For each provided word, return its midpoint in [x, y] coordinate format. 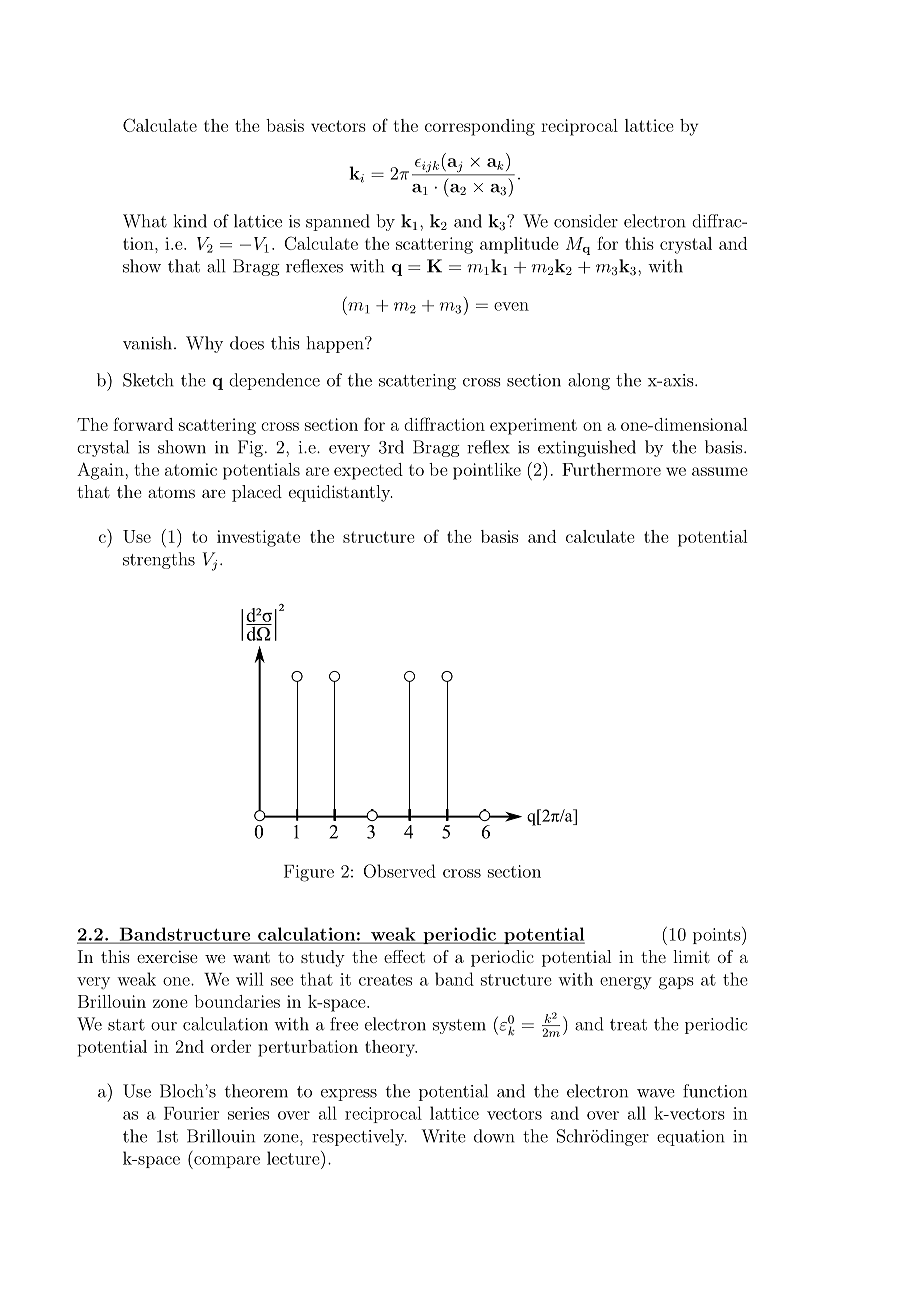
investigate [258, 538]
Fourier [191, 1113]
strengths [159, 560]
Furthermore [611, 469]
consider [586, 221]
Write [444, 1136]
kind [190, 221]
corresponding [480, 127]
